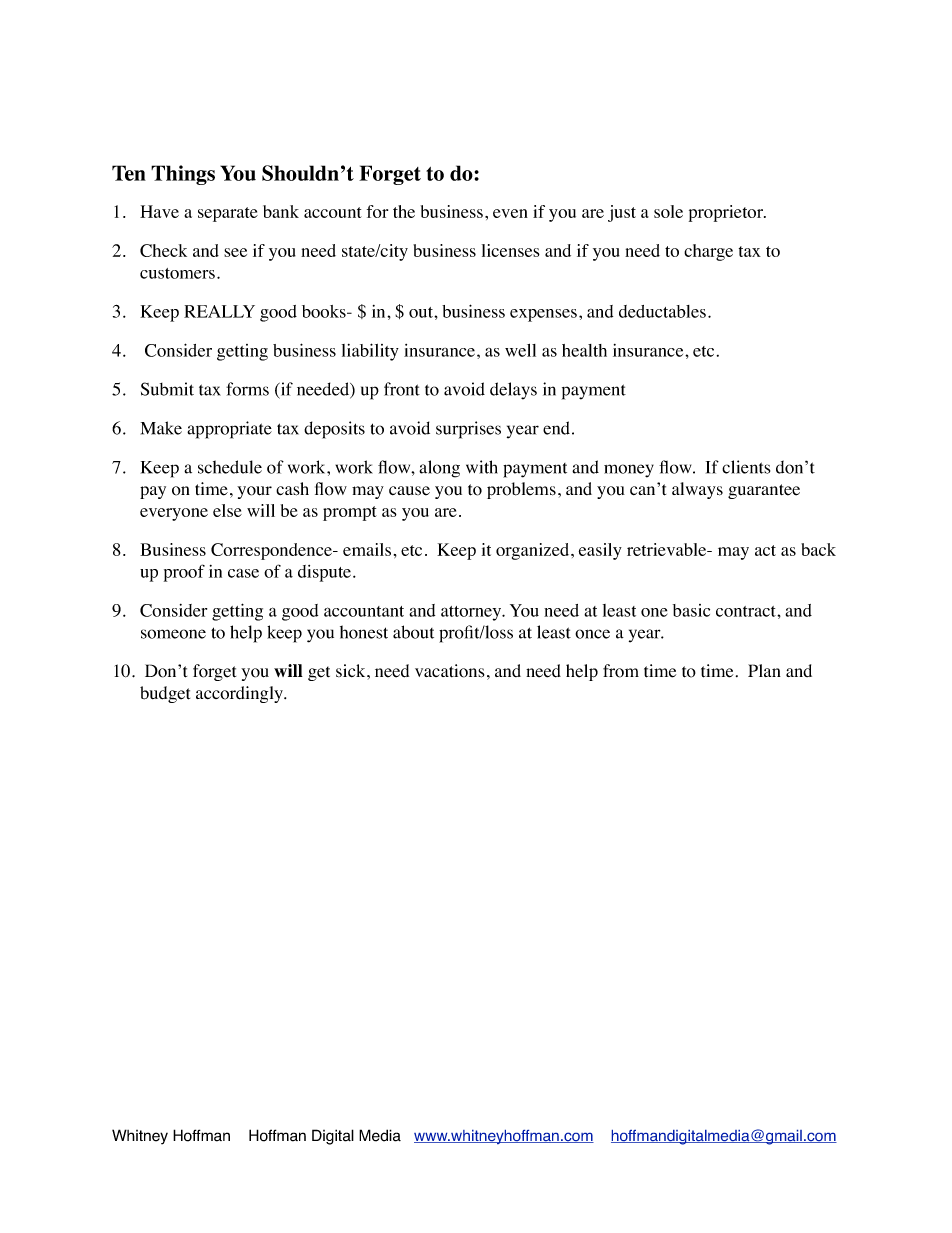 Image resolution: width=952 pixels, height=1233 pixels. I want to click on REALLY, so click(219, 311).
